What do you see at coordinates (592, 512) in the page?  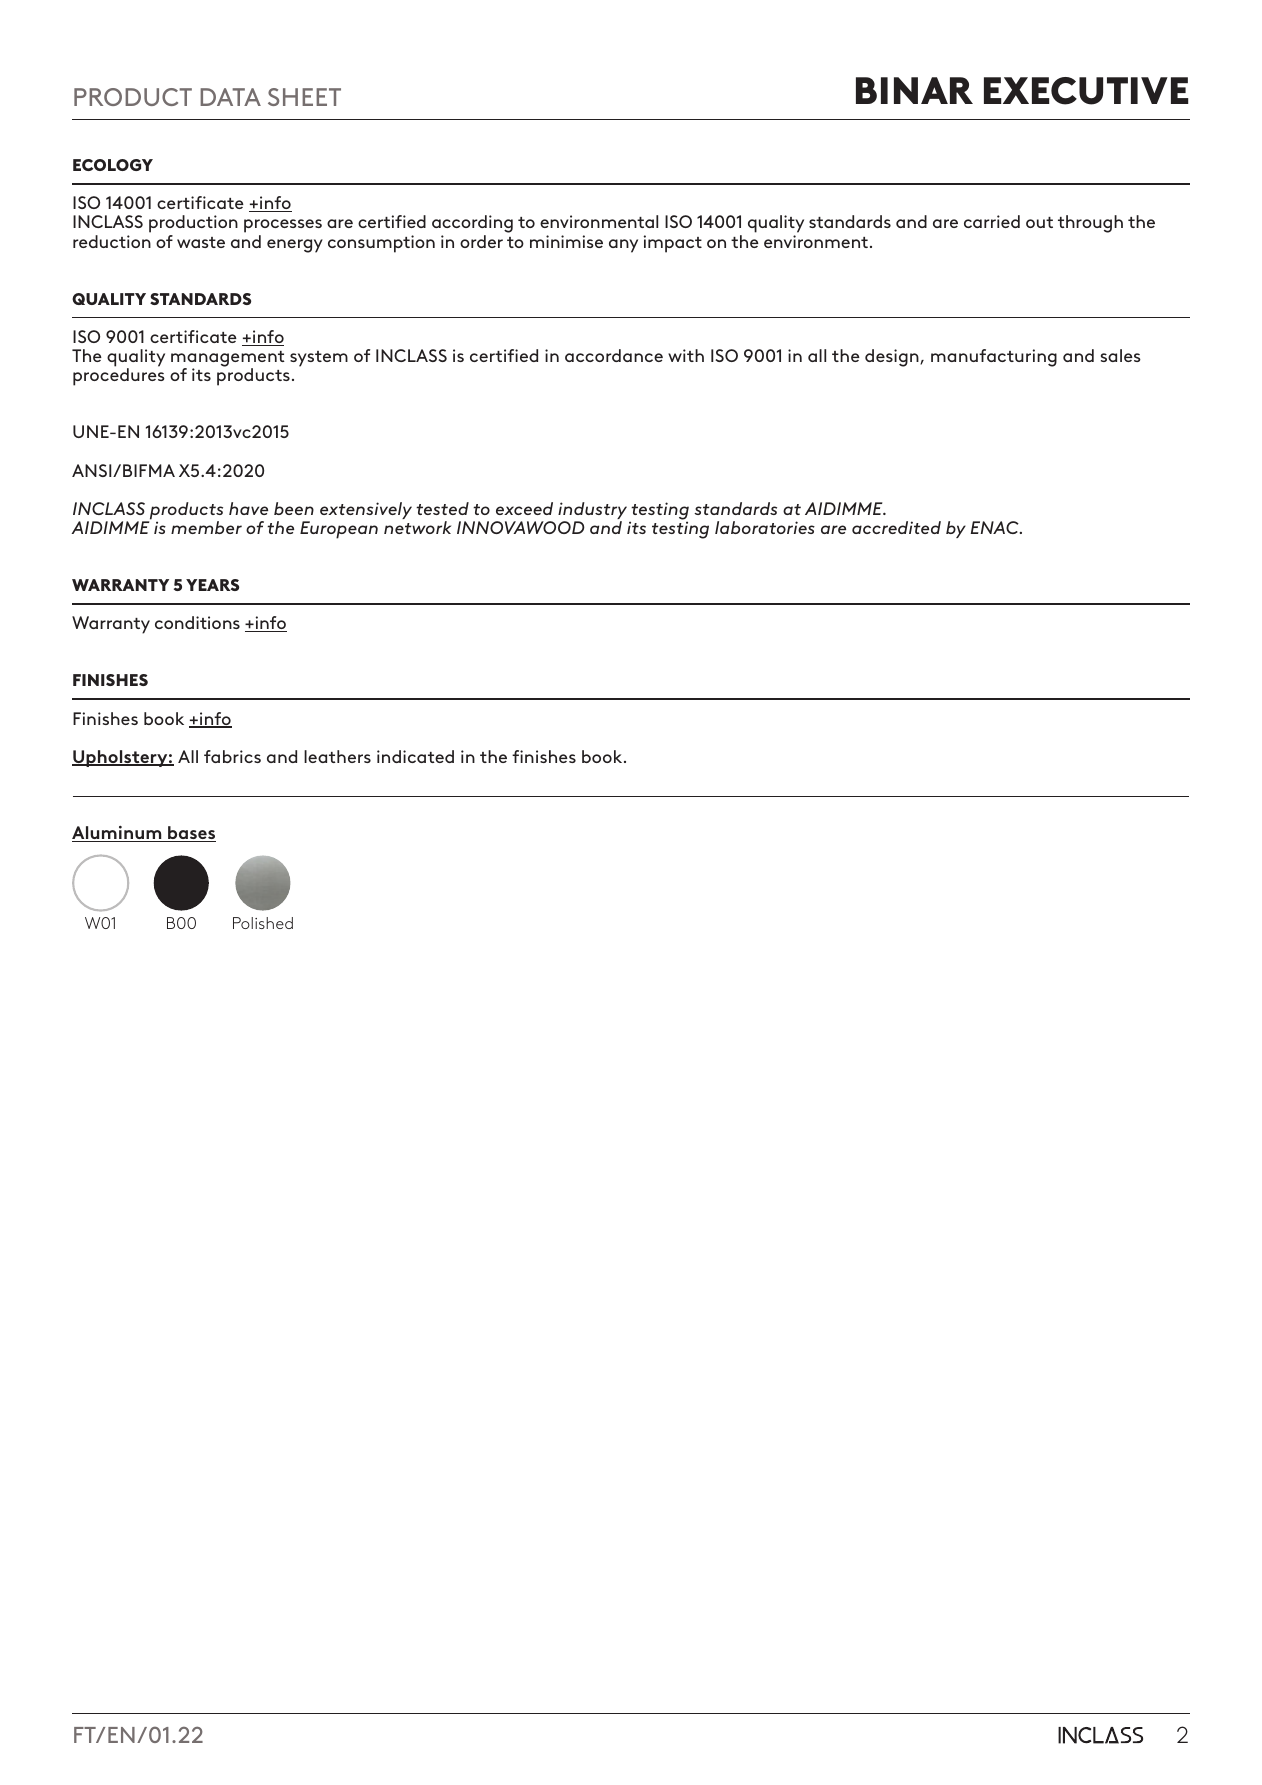 I see `industry` at bounding box center [592, 512].
